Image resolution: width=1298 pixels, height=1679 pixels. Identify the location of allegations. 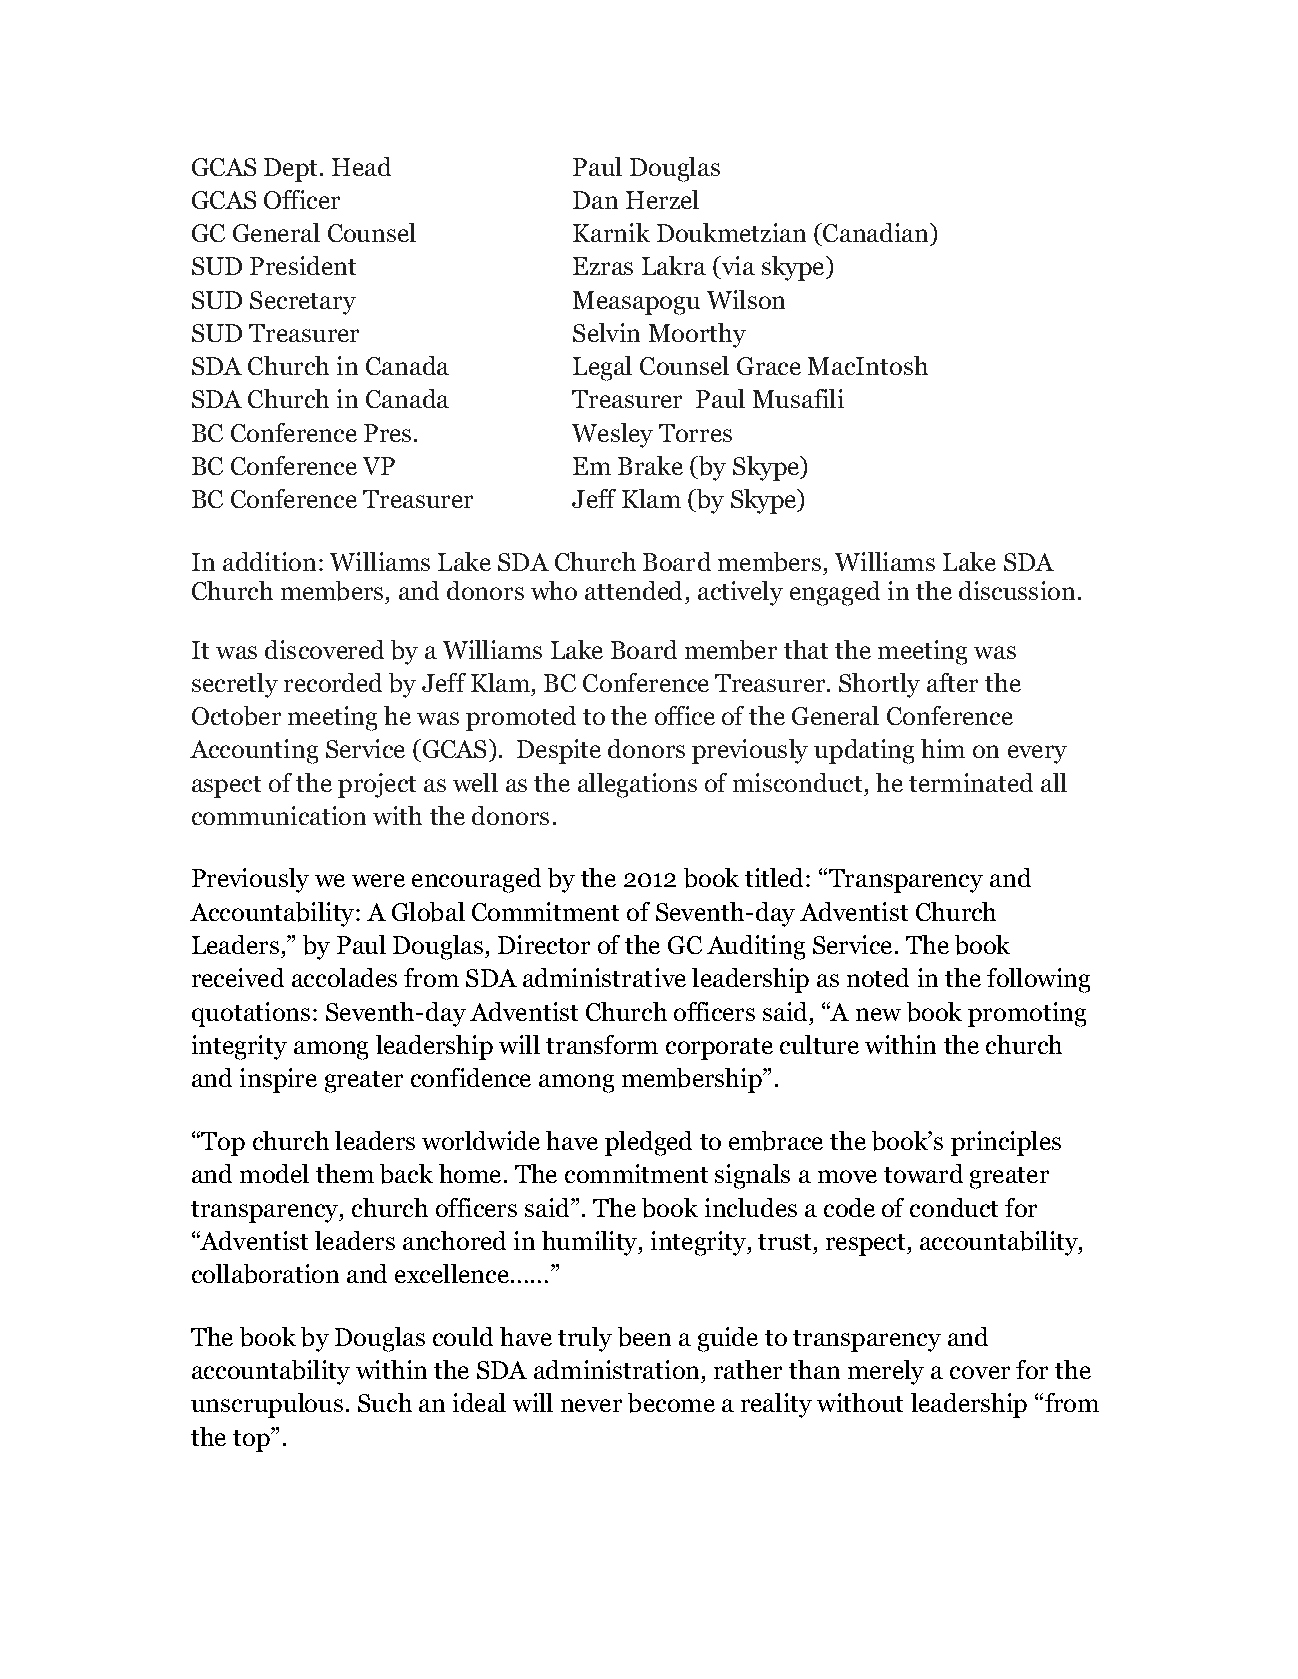
(637, 785).
